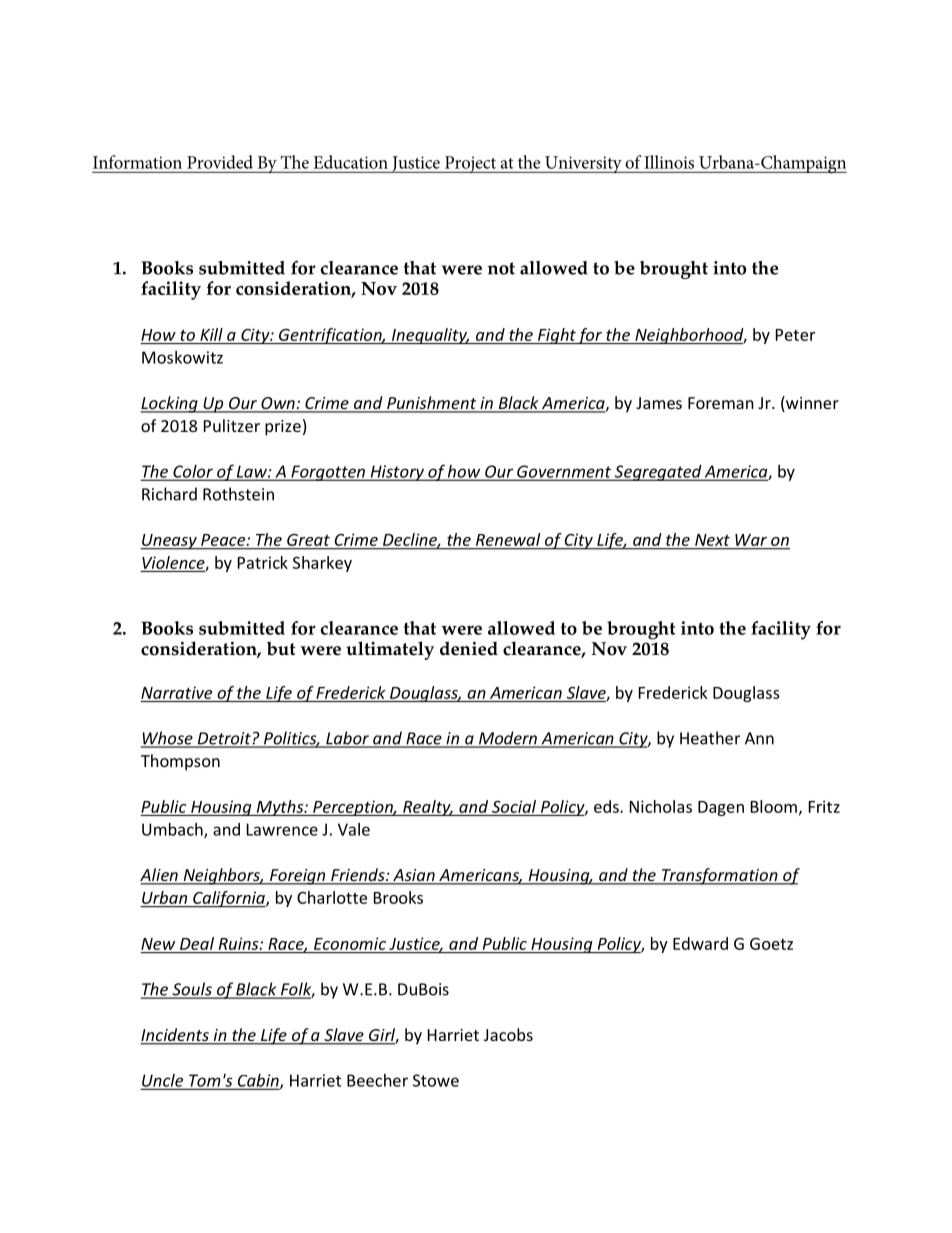  I want to click on Goetz, so click(771, 944).
